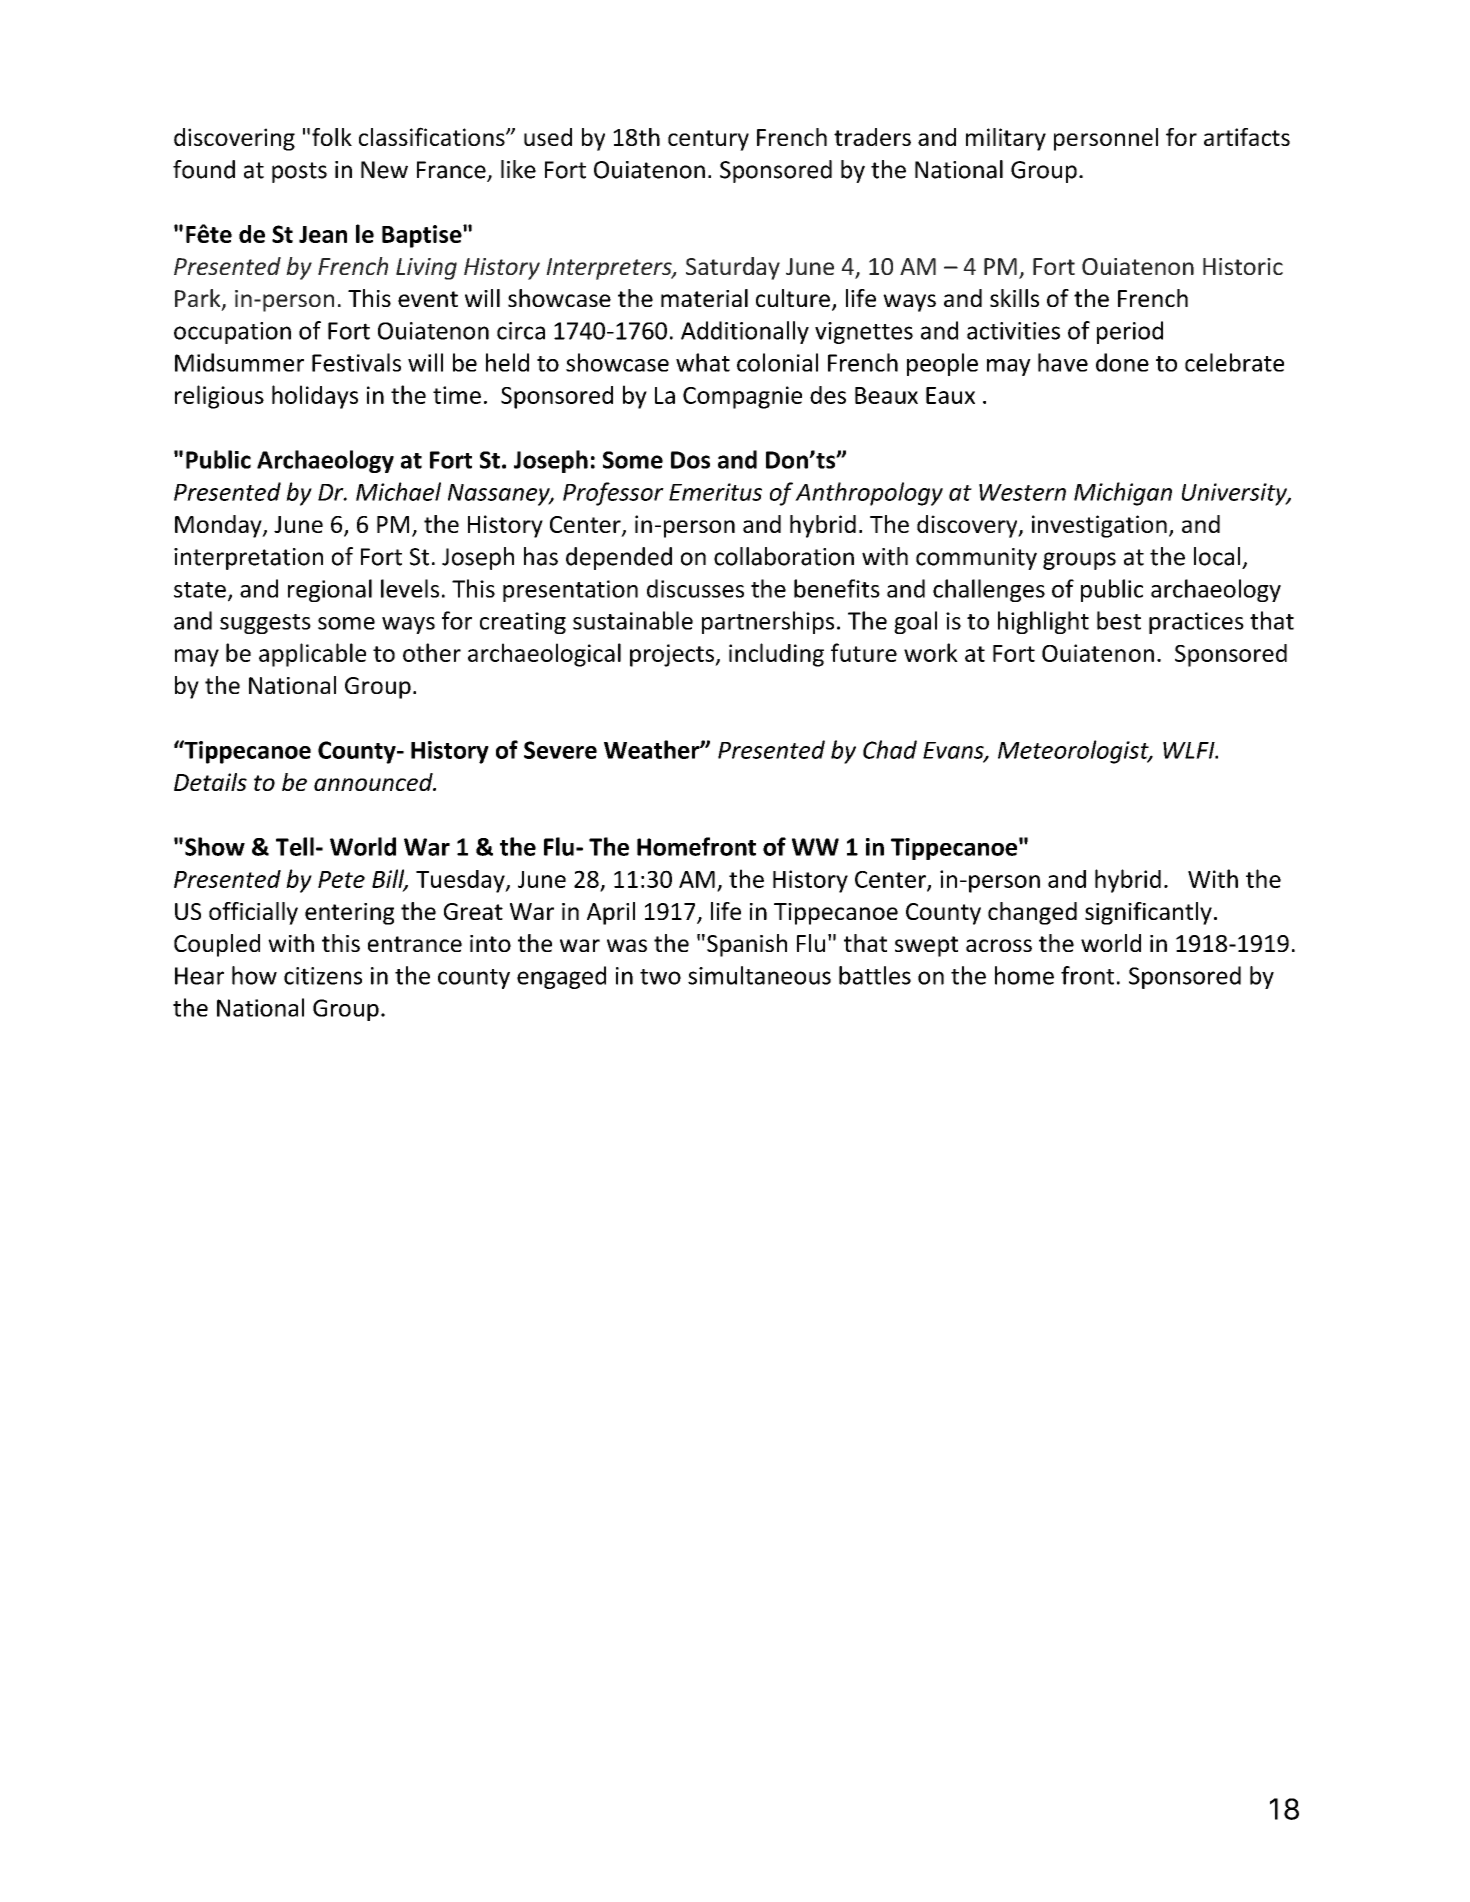  Describe the element at coordinates (356, 362) in the document. I see `Festivals` at that location.
